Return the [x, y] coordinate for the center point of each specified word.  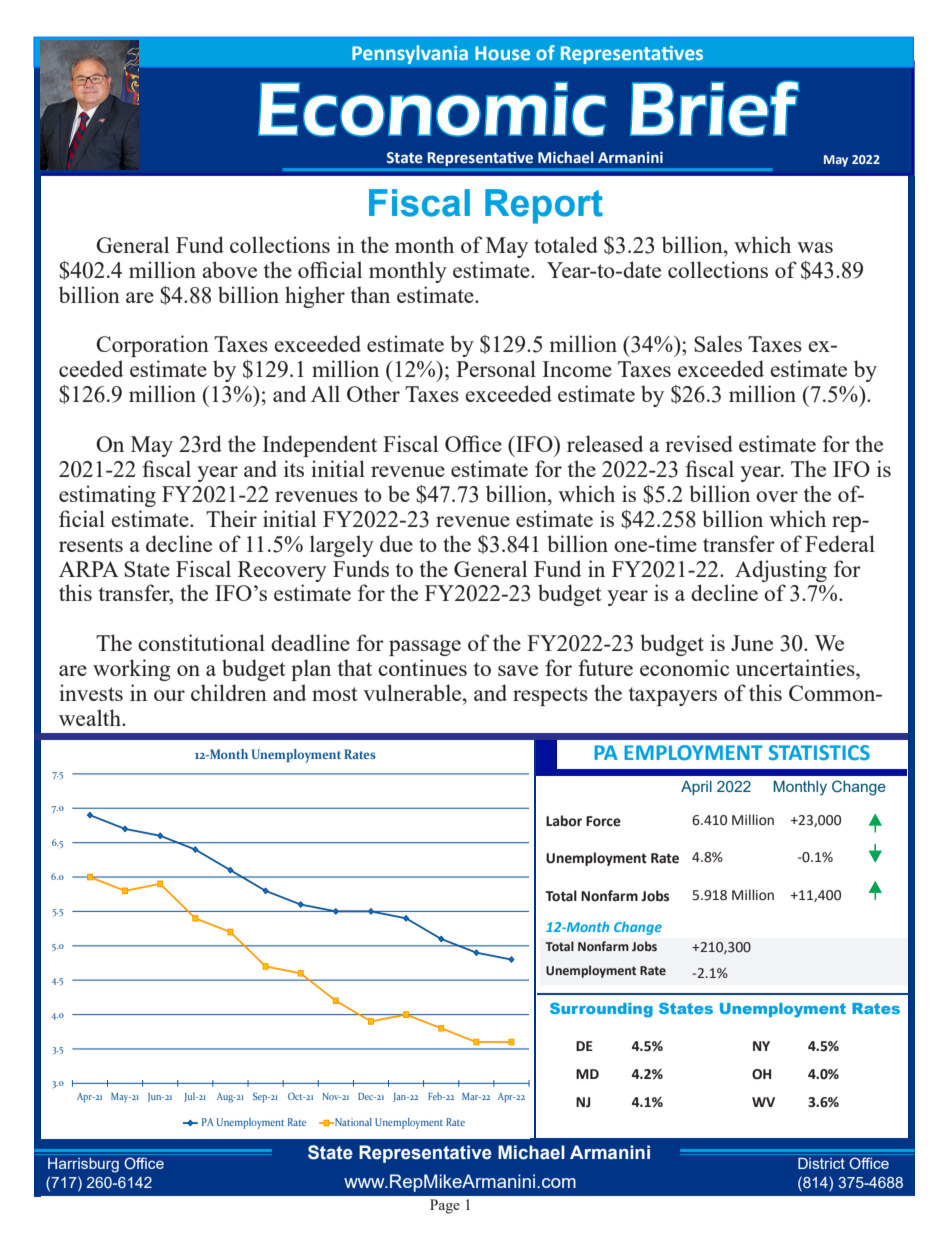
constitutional [201, 642]
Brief [714, 108]
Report [544, 206]
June [752, 643]
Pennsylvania [410, 54]
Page [445, 1206]
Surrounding [601, 1010]
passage [425, 648]
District [821, 1163]
